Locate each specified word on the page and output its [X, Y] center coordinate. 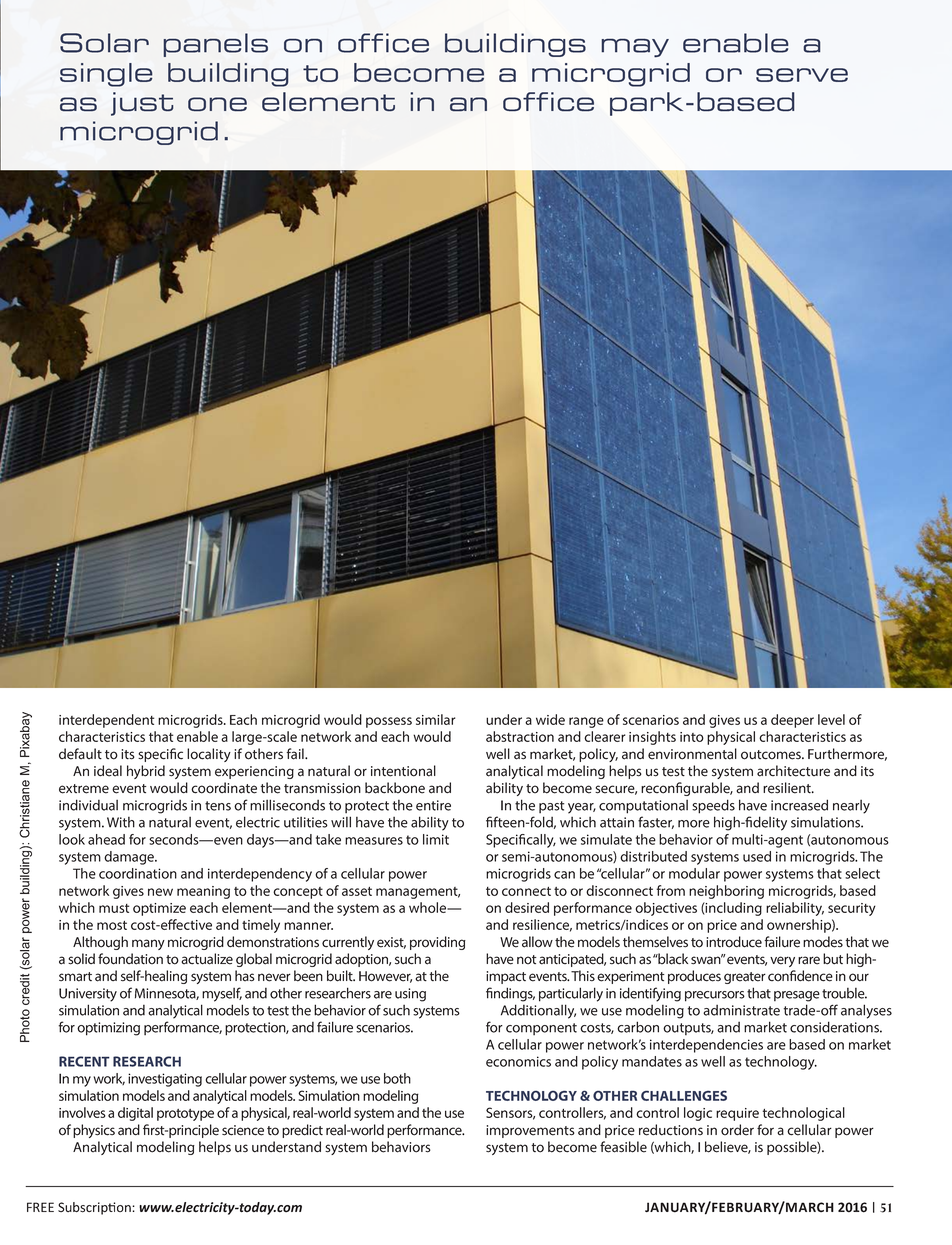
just [142, 104]
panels [216, 45]
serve [802, 75]
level [831, 719]
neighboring [726, 892]
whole [429, 907]
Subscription [95, 1208]
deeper [792, 721]
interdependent [106, 721]
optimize [159, 909]
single [106, 75]
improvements [530, 1131]
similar [435, 719]
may [635, 48]
